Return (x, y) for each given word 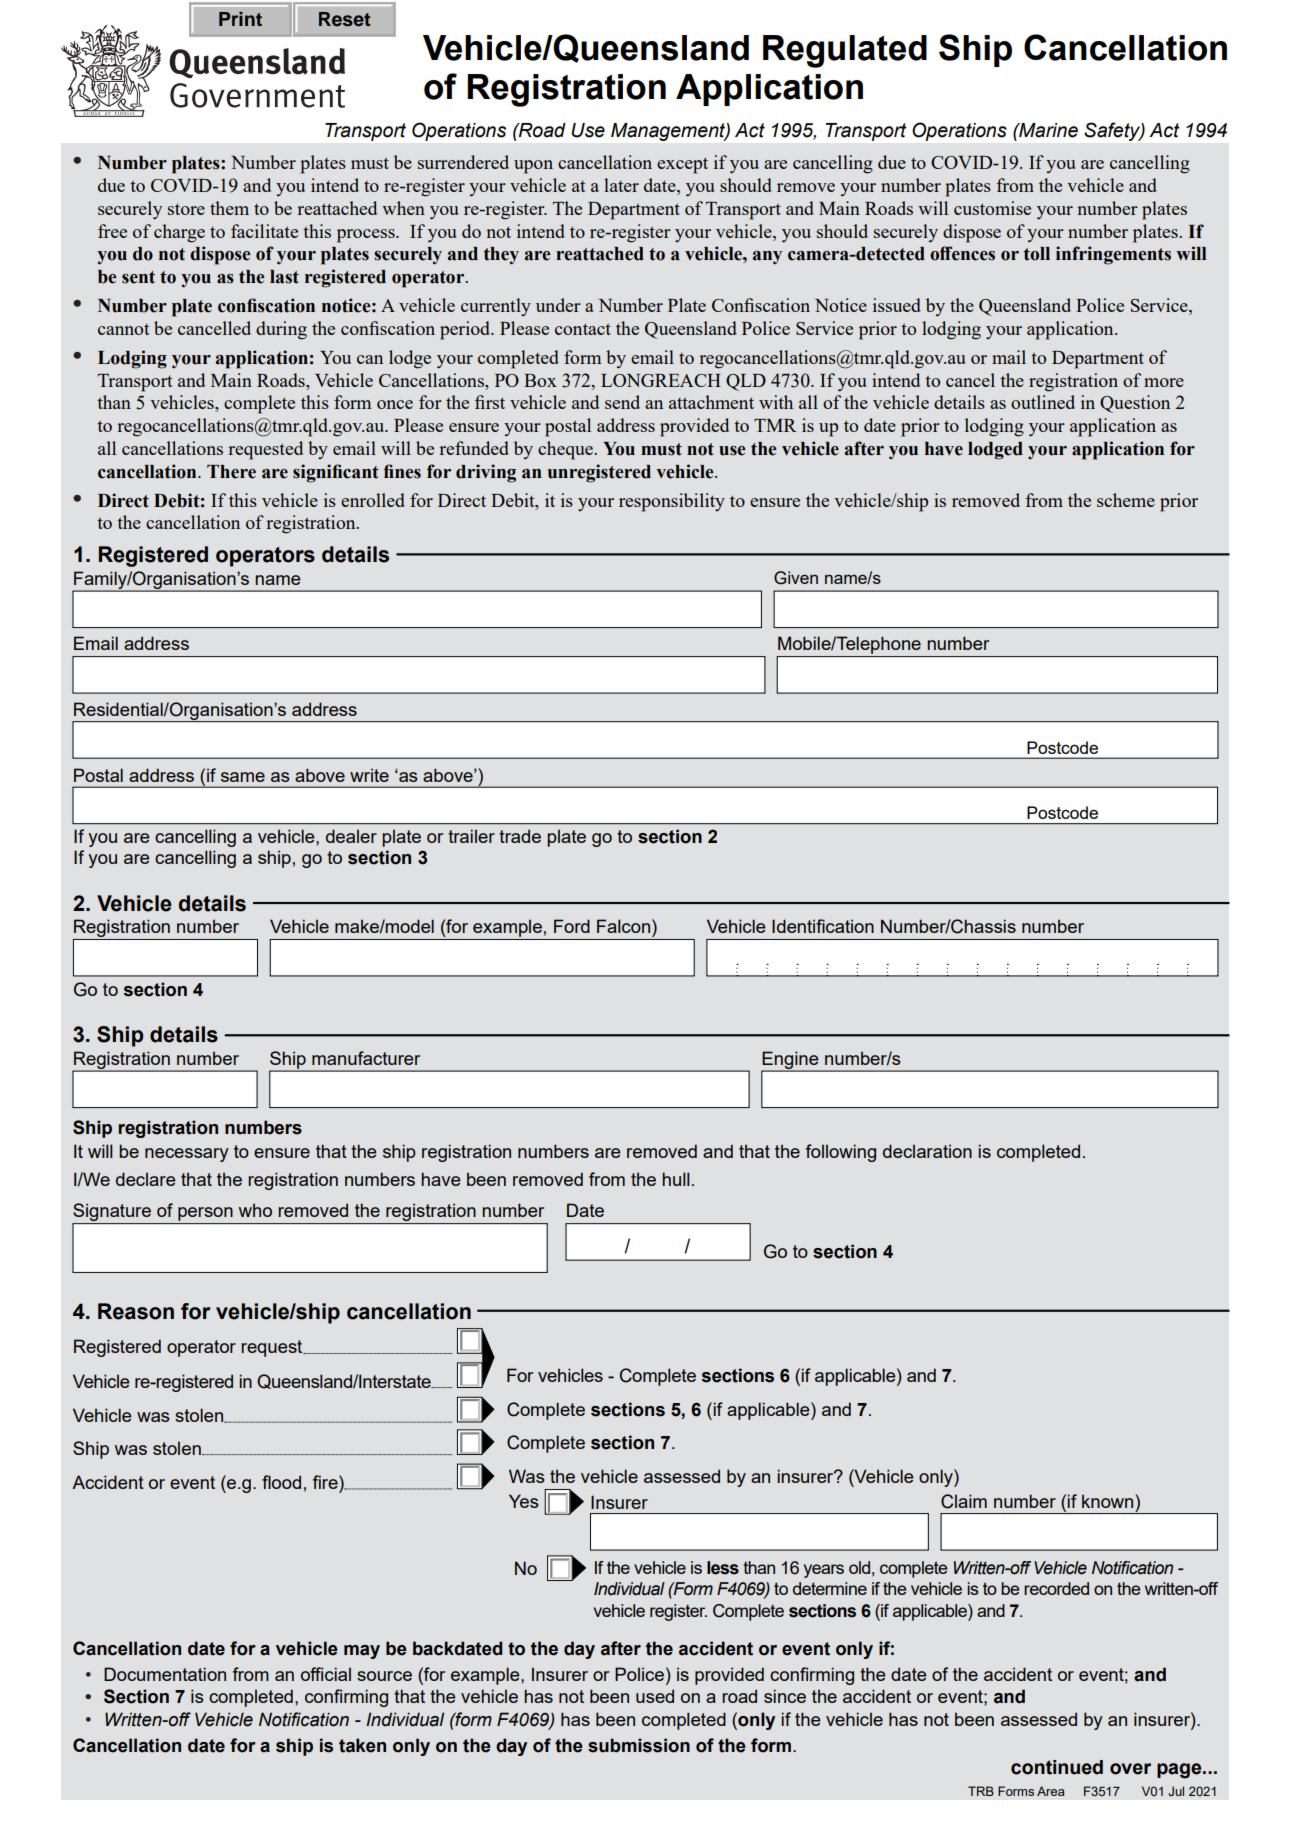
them (229, 208)
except (682, 165)
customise (992, 208)
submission (639, 1745)
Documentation (165, 1674)
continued (1057, 1767)
